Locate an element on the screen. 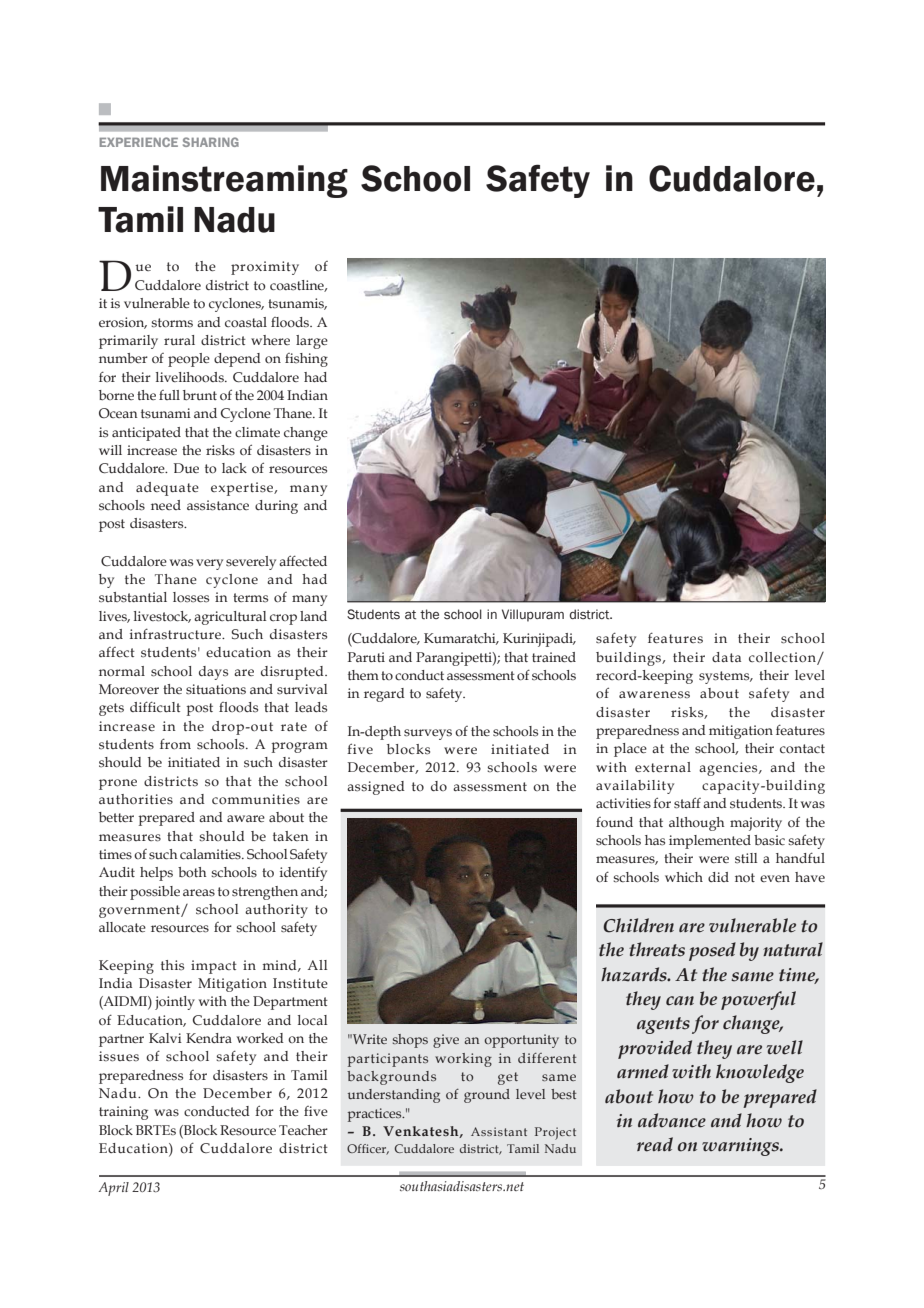  identify is located at coordinates (303, 873).
